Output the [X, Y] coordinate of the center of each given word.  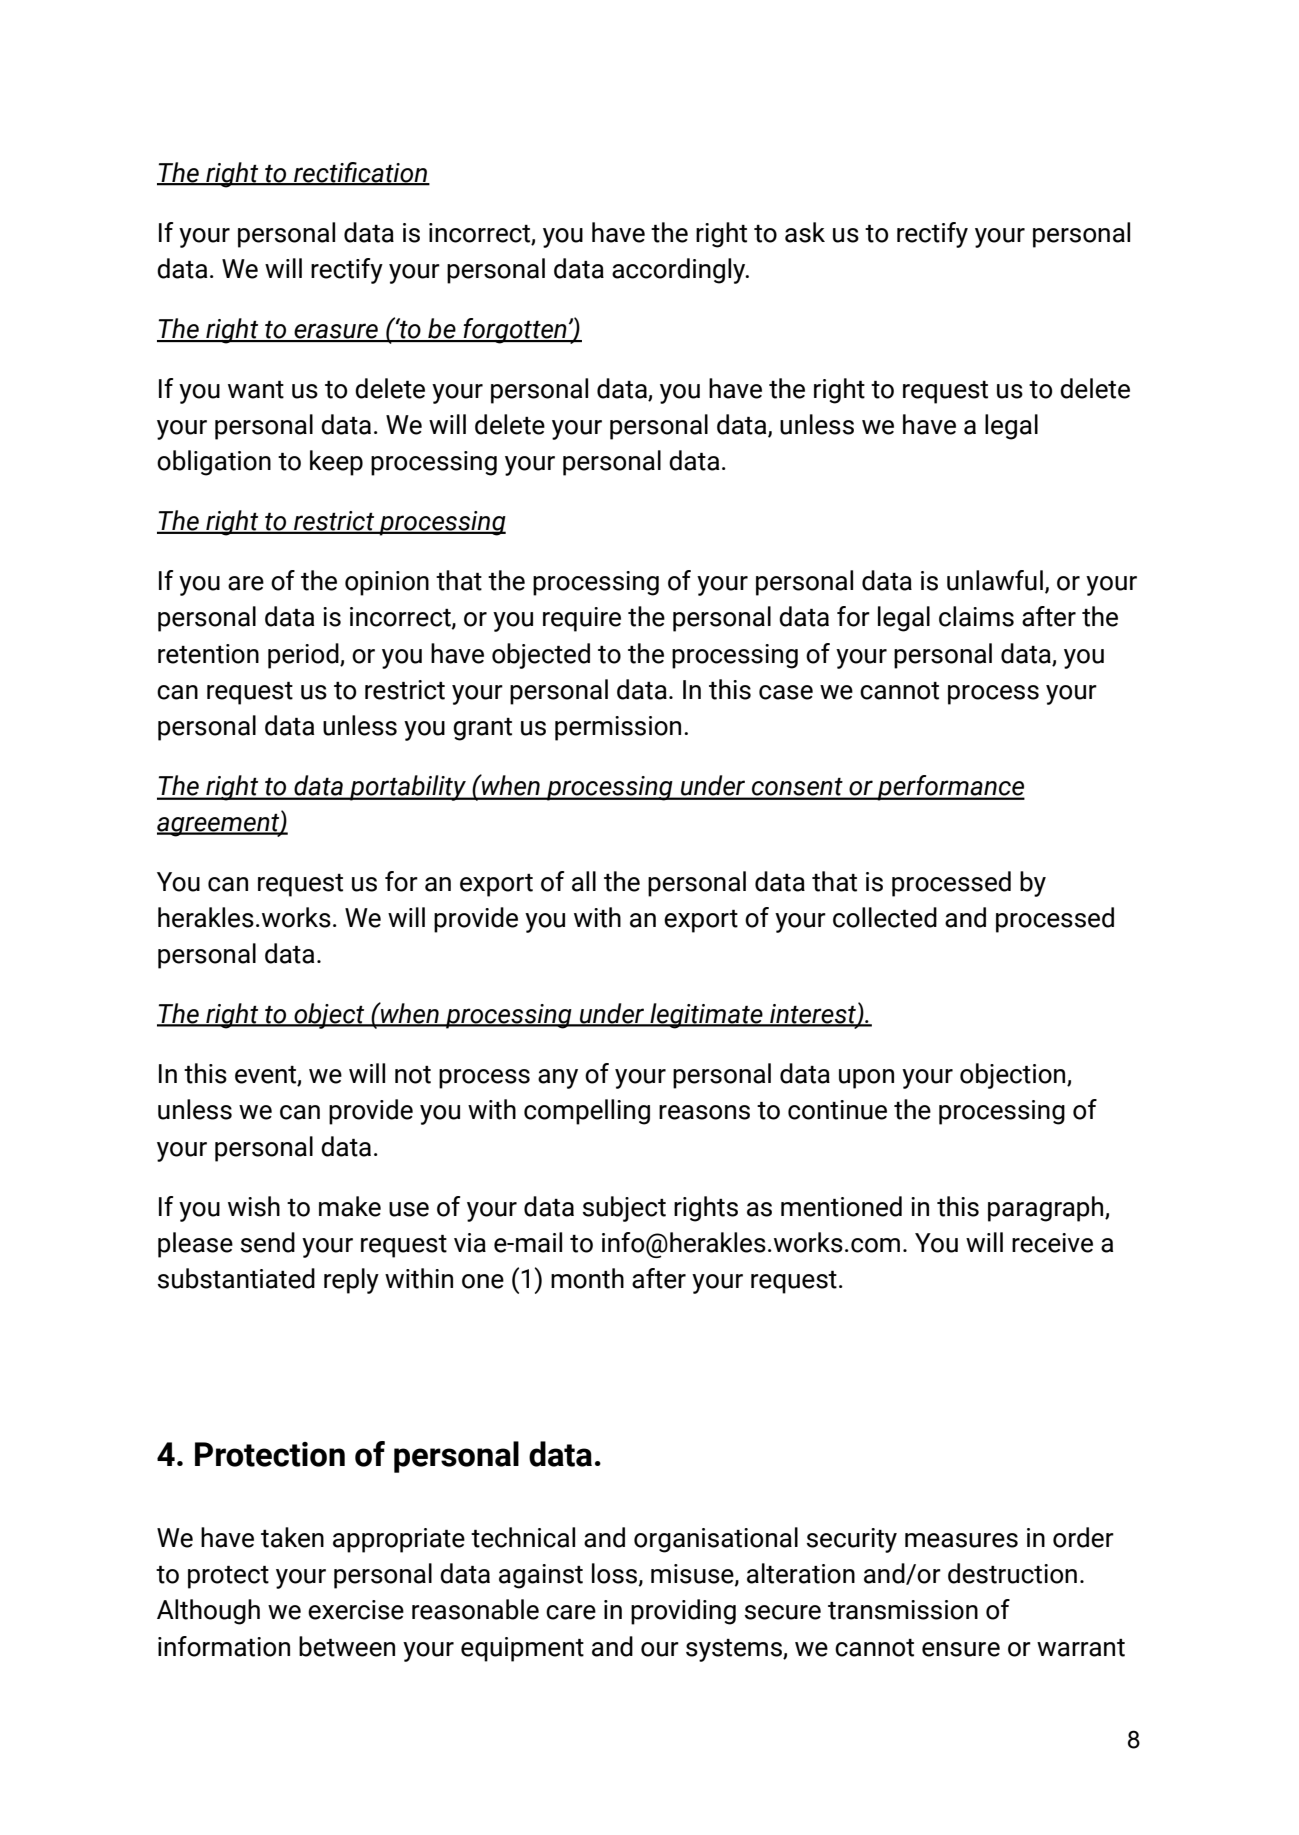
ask [805, 232]
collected [885, 917]
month [587, 1278]
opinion [387, 583]
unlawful [995, 580]
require [582, 619]
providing [683, 1612]
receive [1052, 1243]
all [584, 881]
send [268, 1242]
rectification [361, 173]
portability [408, 788]
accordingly [680, 271]
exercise [356, 1610]
